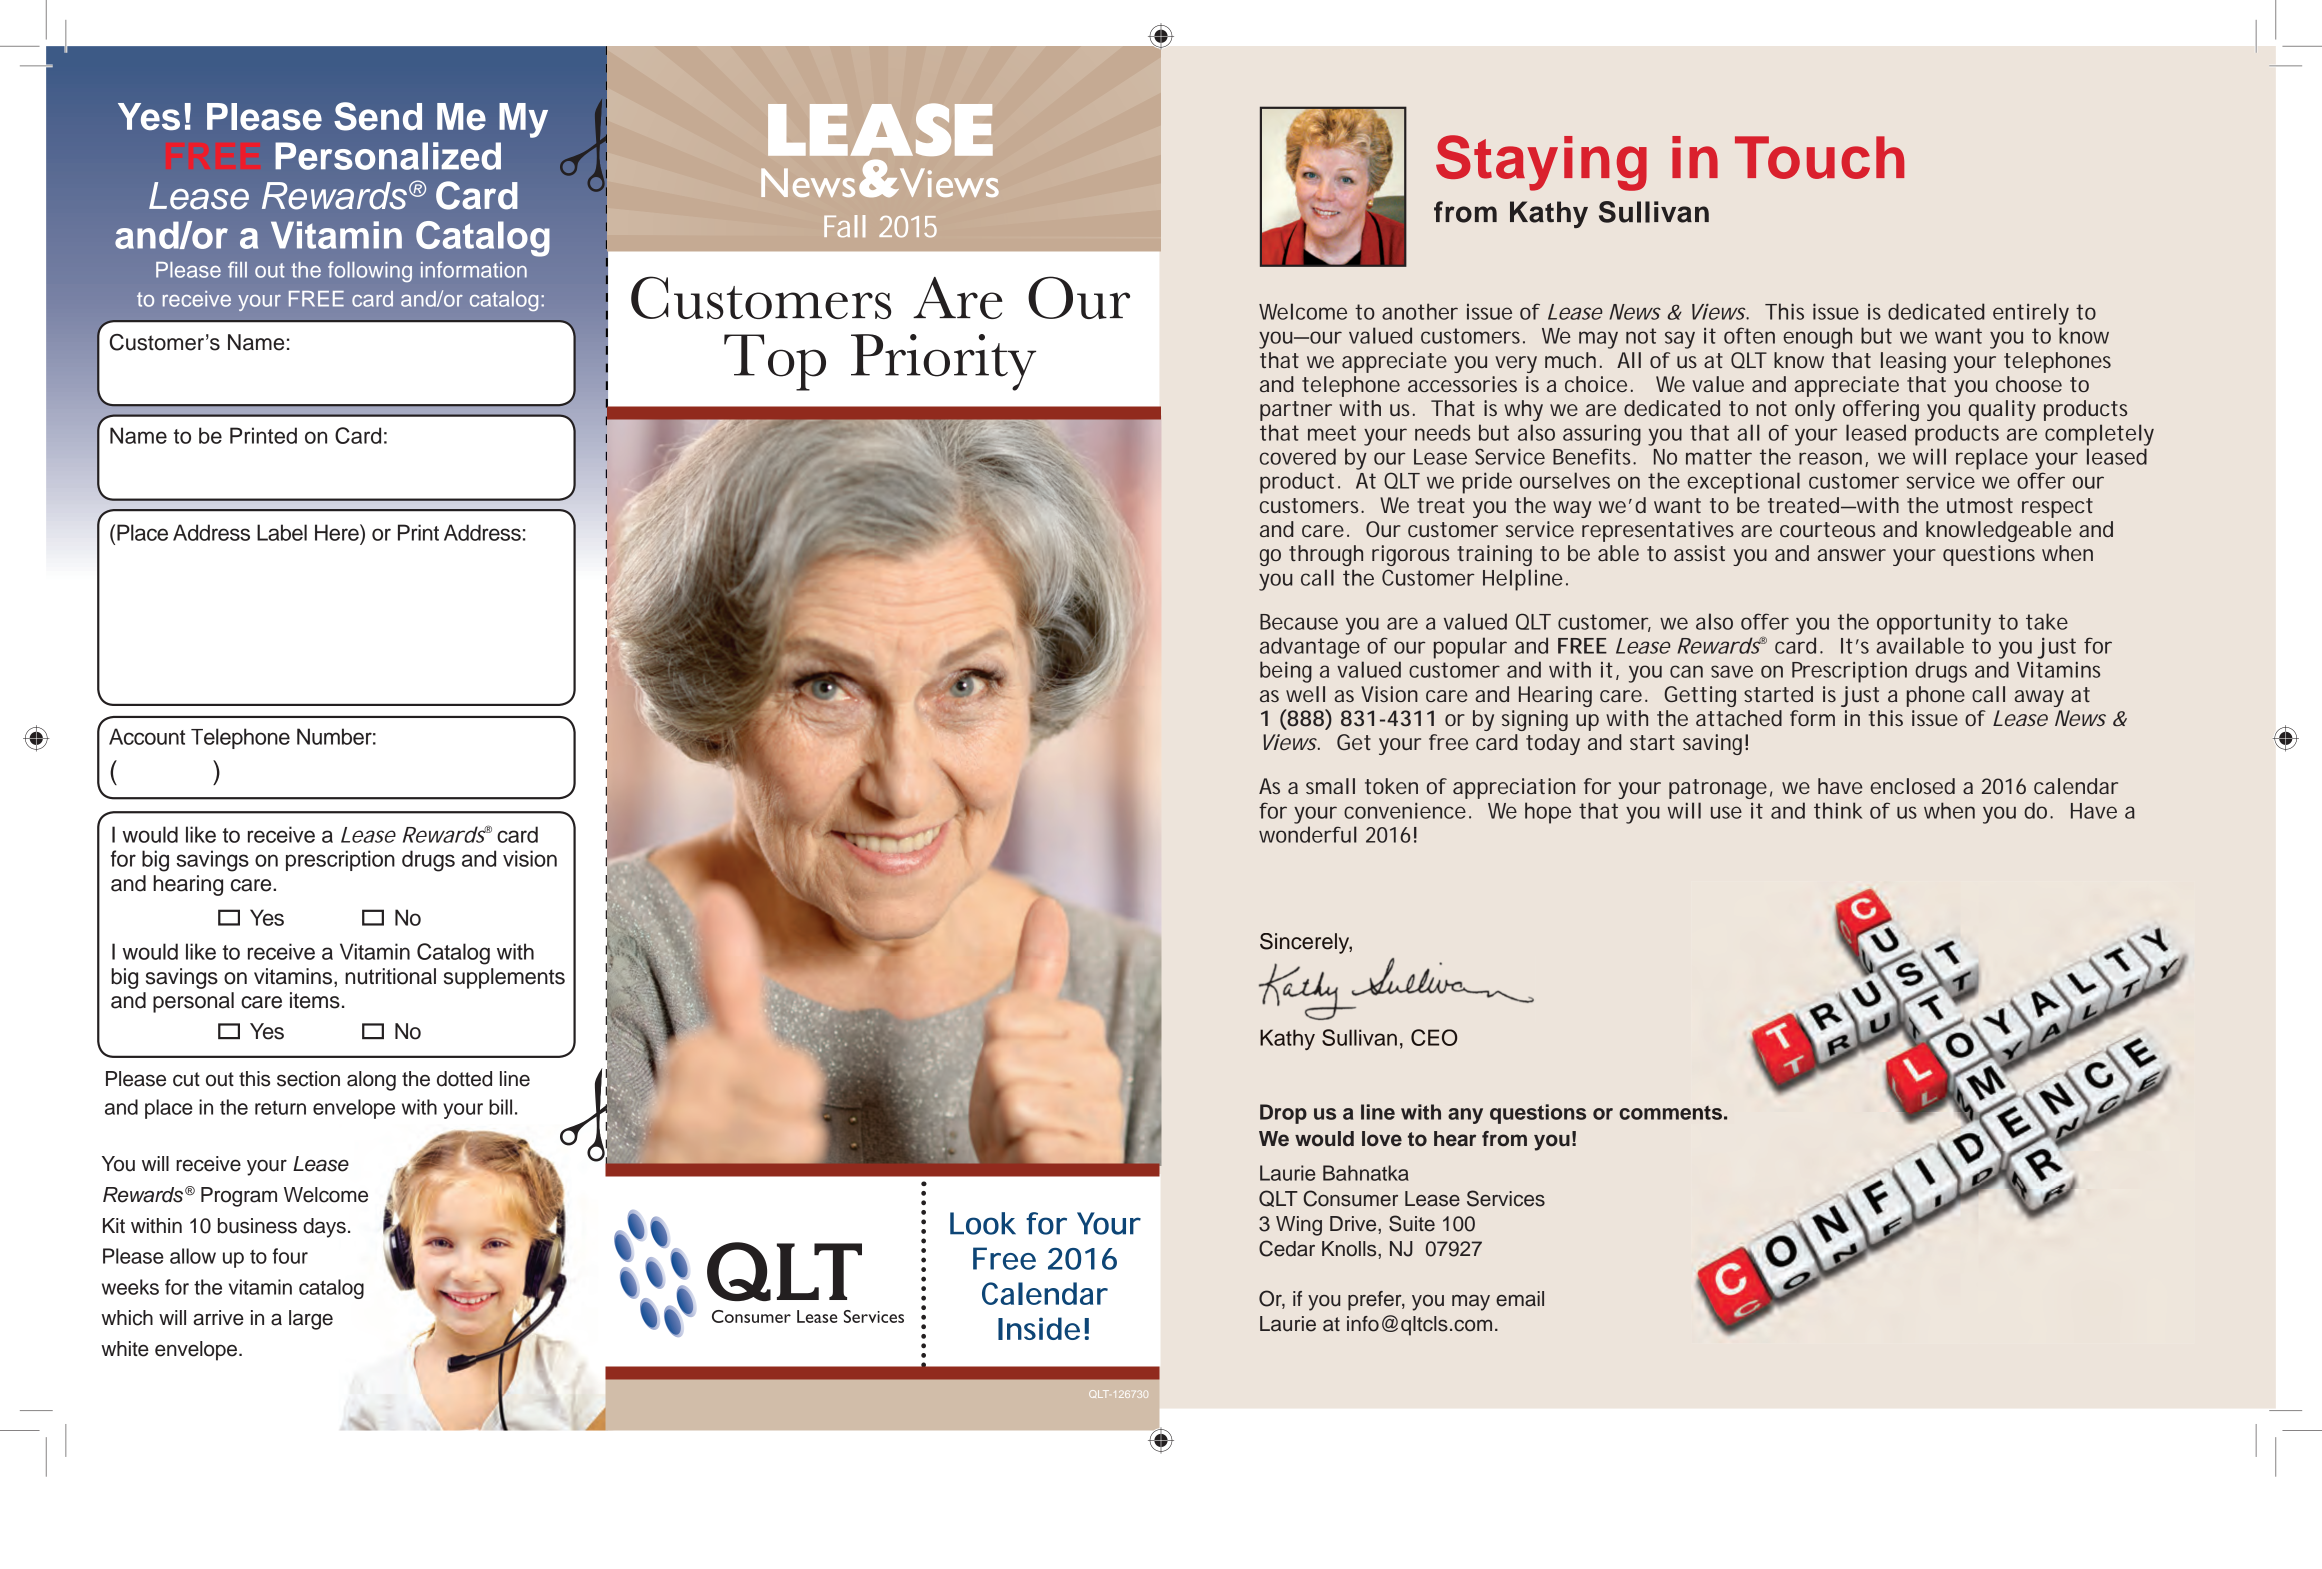 The image size is (2322, 1569). What do you see at coordinates (147, 736) in the screenshot?
I see `Account` at bounding box center [147, 736].
